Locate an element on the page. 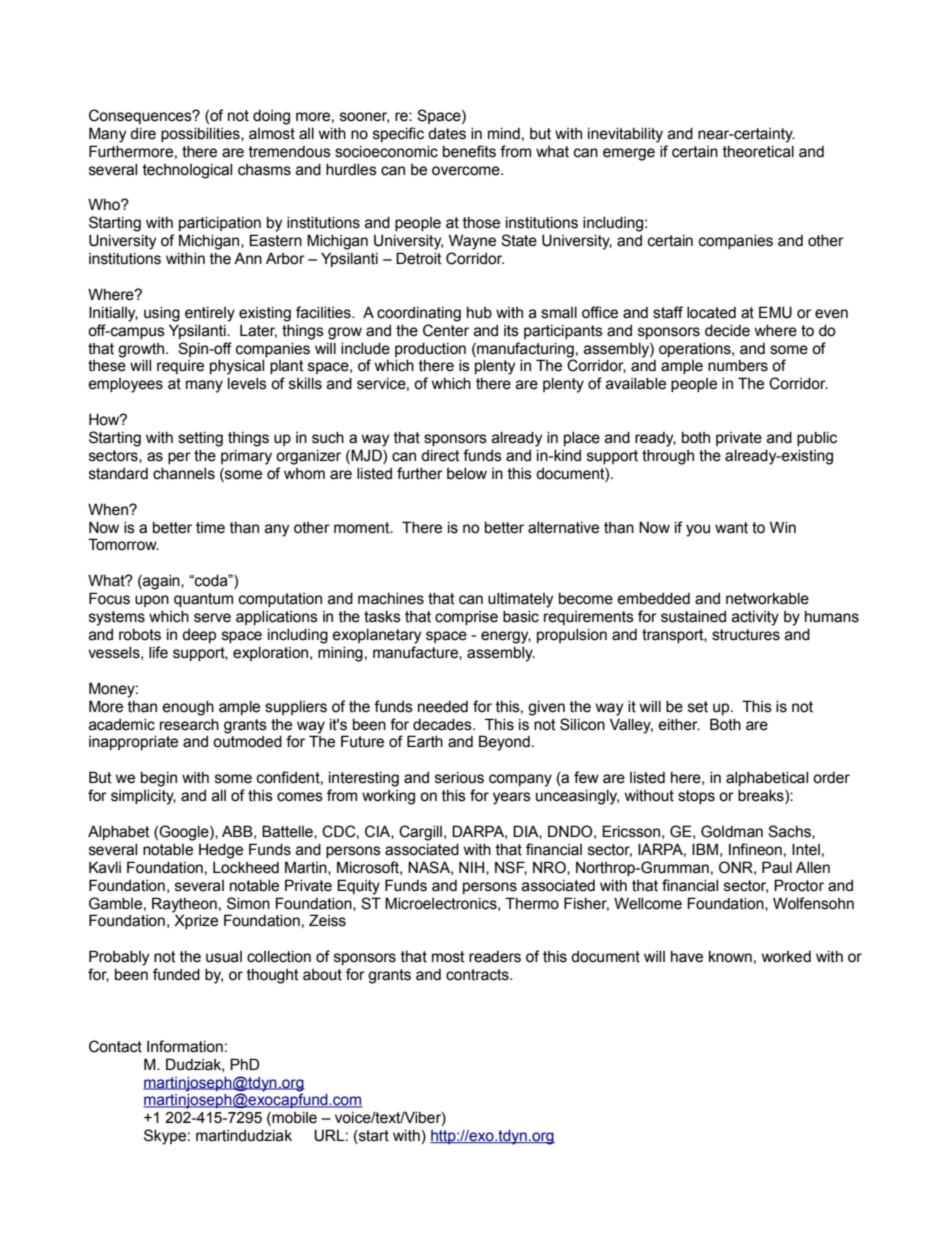 Image resolution: width=952 pixels, height=1233 pixels. benefits is located at coordinates (469, 151).
